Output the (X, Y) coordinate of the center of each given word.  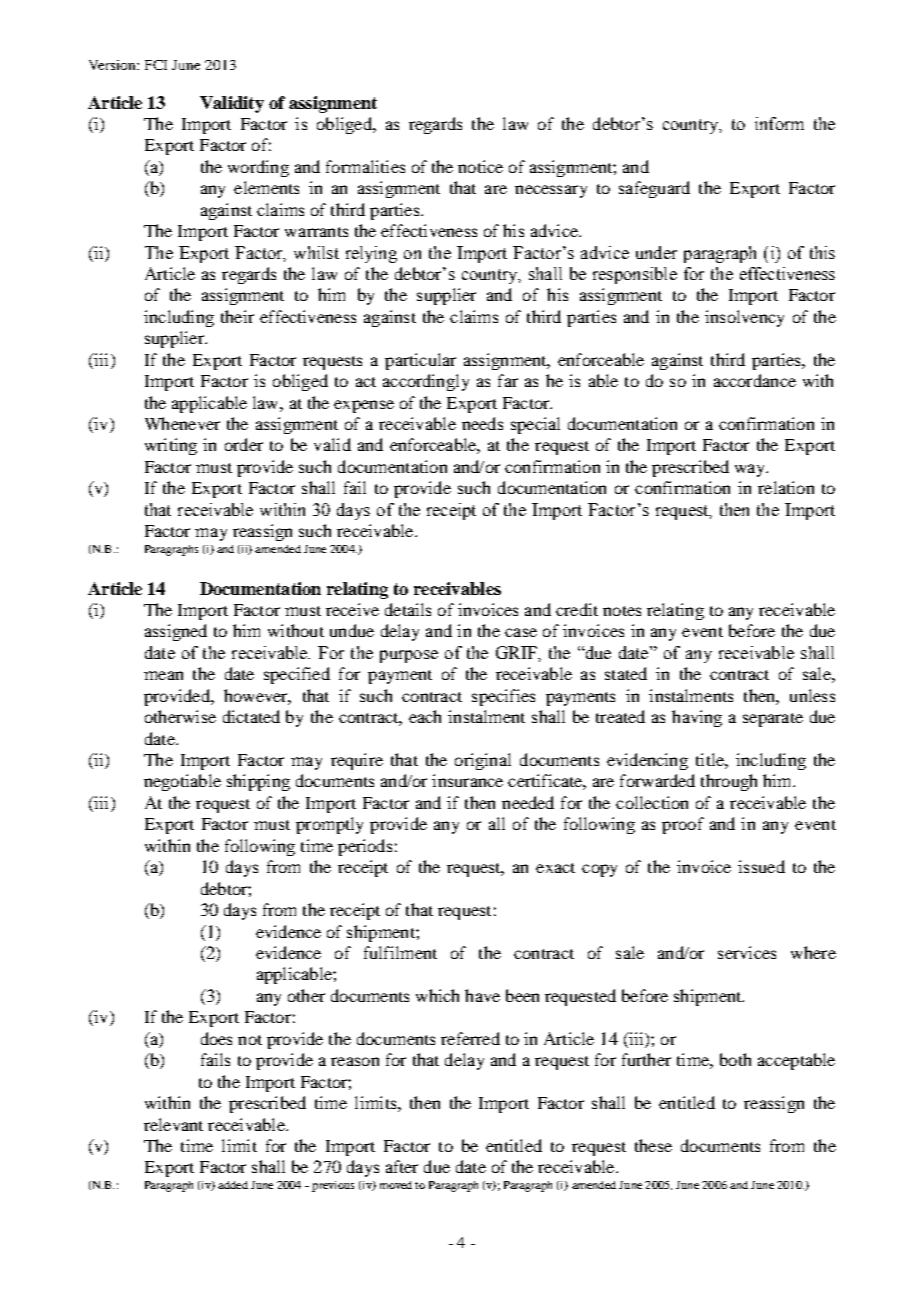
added (233, 1185)
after (402, 1166)
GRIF (517, 652)
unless (812, 695)
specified (297, 675)
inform (779, 123)
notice (480, 166)
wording (258, 168)
